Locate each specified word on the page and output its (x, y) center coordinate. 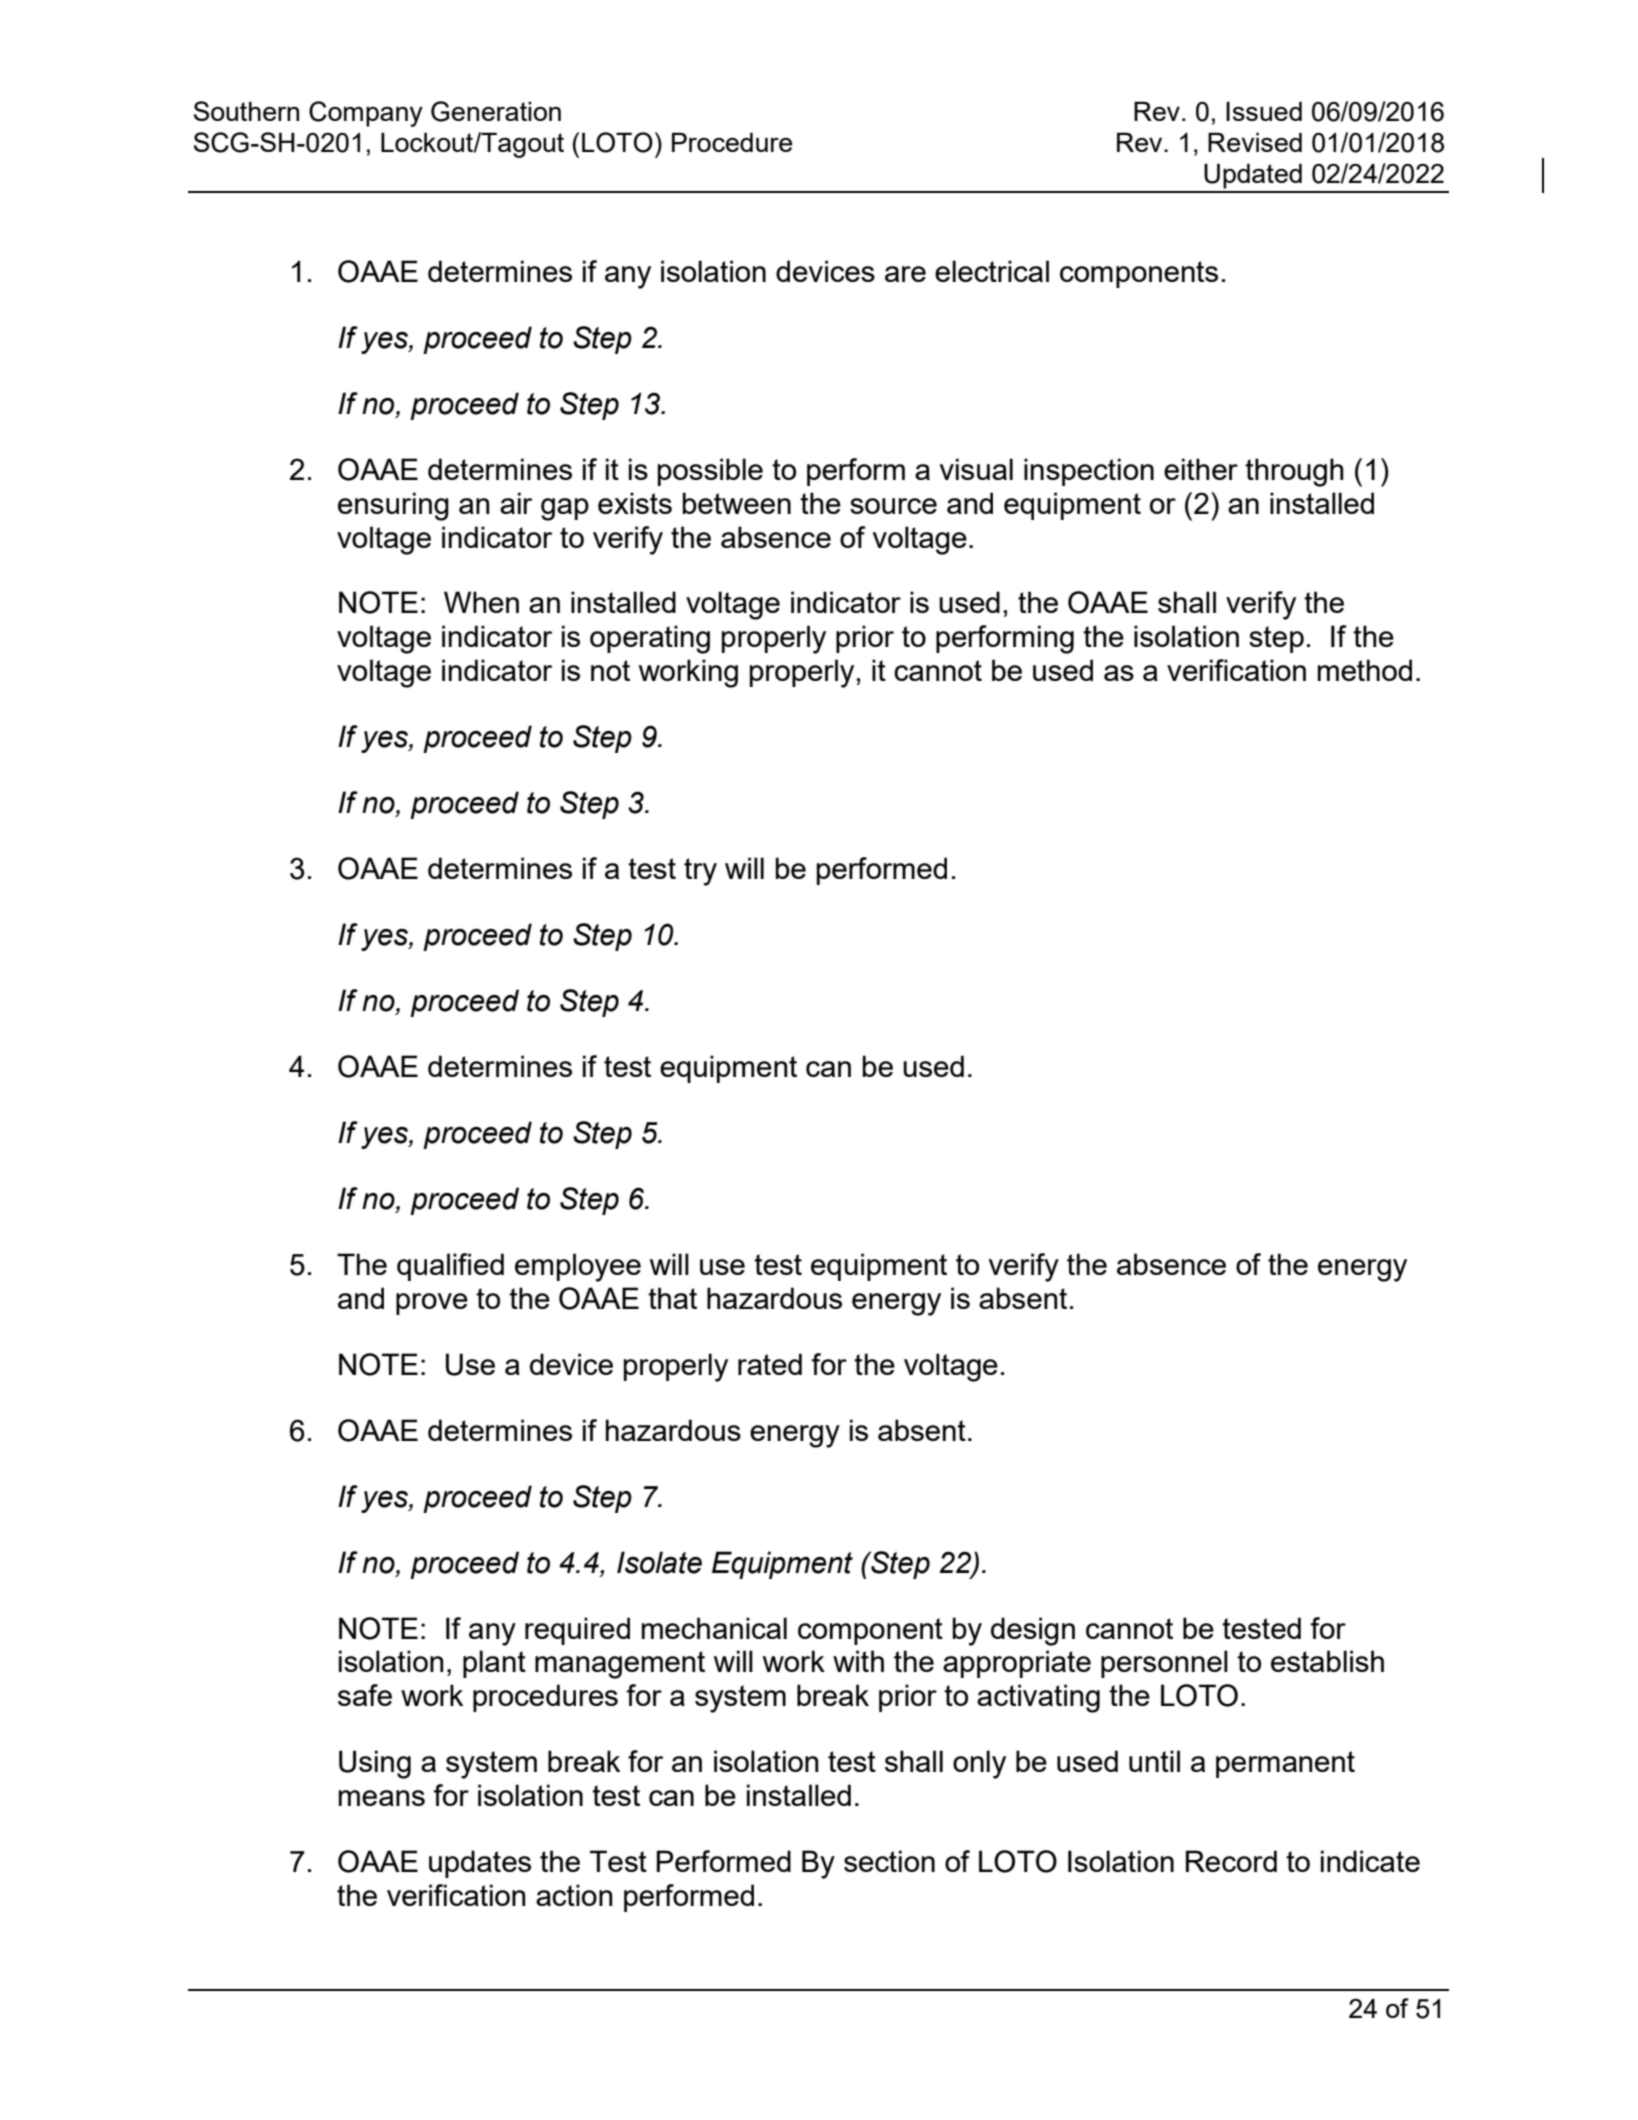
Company (366, 114)
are (905, 274)
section (889, 1861)
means (382, 1798)
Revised (1255, 142)
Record (1231, 1861)
